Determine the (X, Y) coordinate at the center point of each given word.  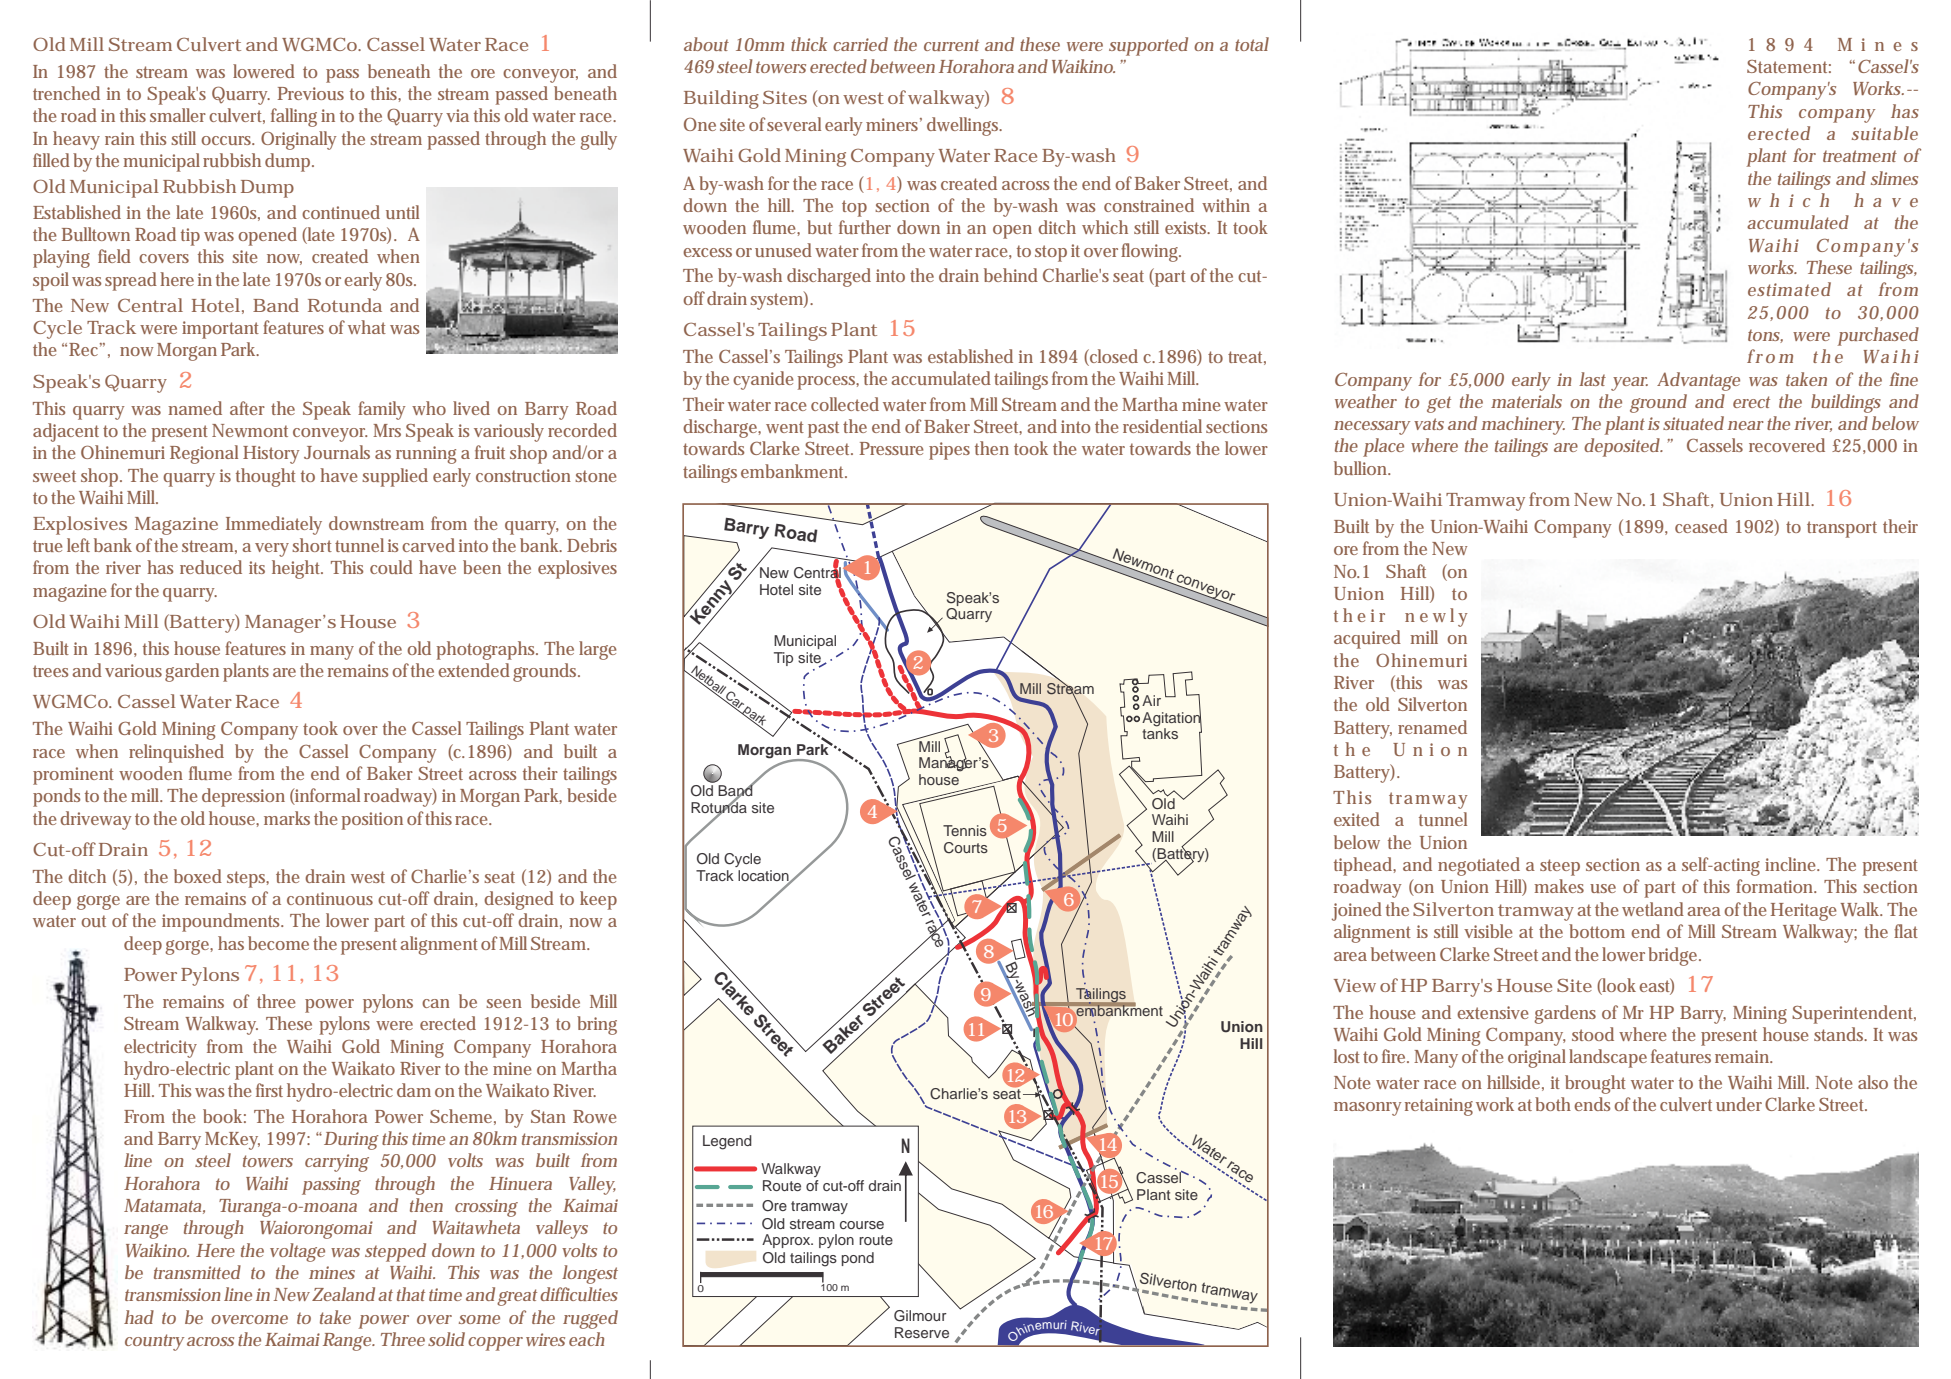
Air (1151, 700)
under (1739, 1104)
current (951, 45)
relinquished (176, 753)
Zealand (343, 1294)
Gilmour (920, 1316)
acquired (1367, 639)
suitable (1885, 133)
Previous (311, 93)
